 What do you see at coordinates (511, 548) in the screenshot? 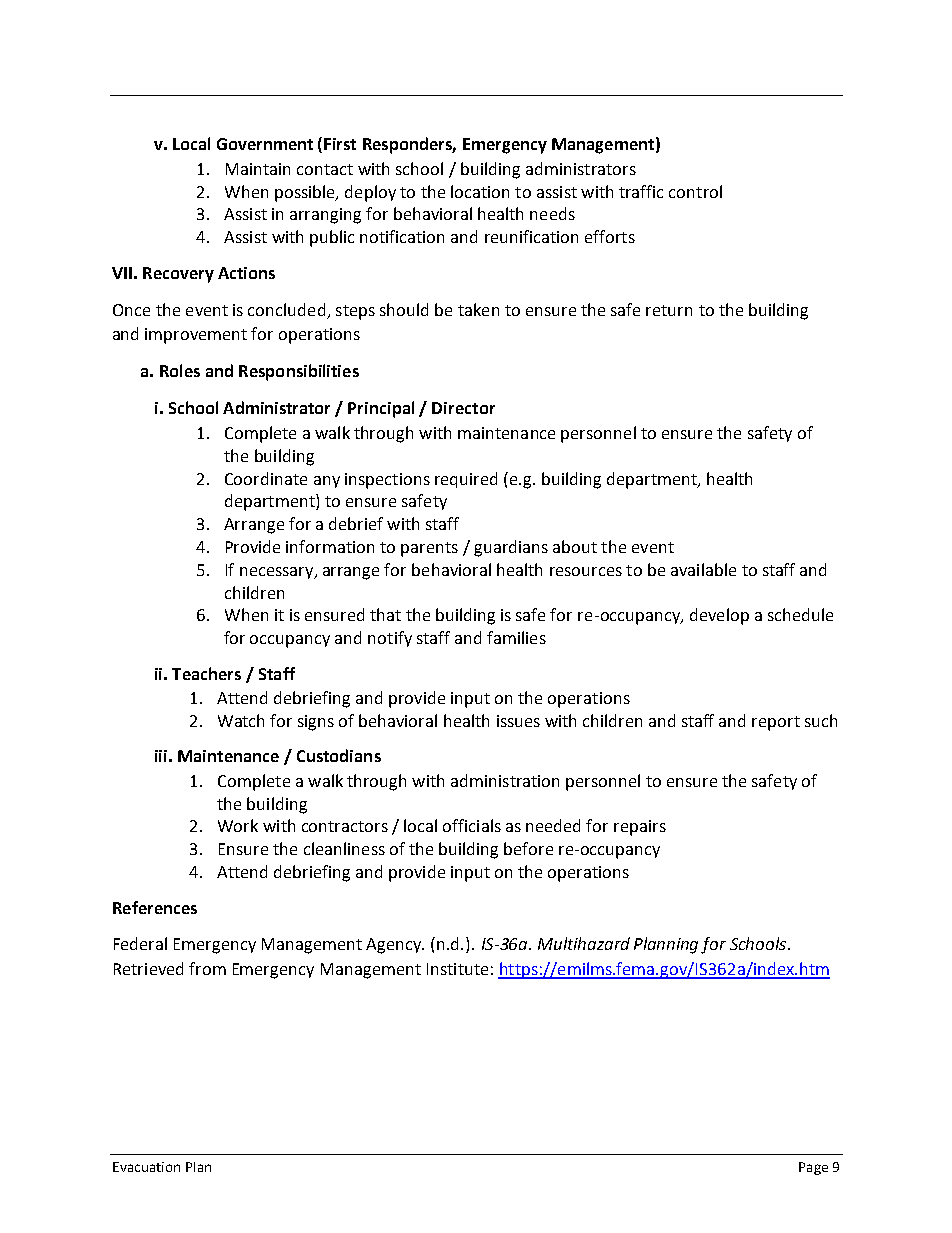
I see `guardians` at bounding box center [511, 548].
